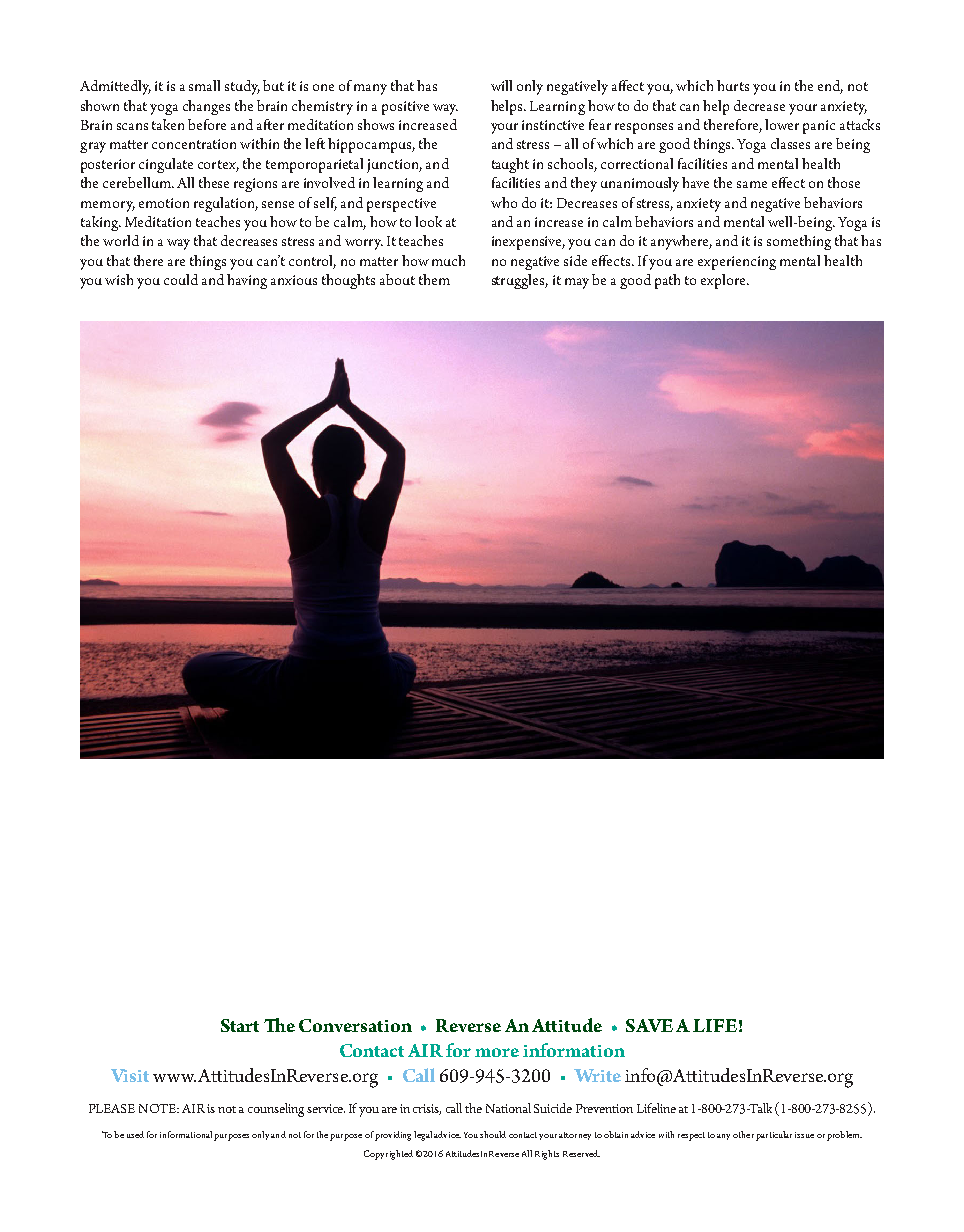 The height and width of the screenshot is (1232, 964). What do you see at coordinates (774, 1136) in the screenshot?
I see `particular` at bounding box center [774, 1136].
